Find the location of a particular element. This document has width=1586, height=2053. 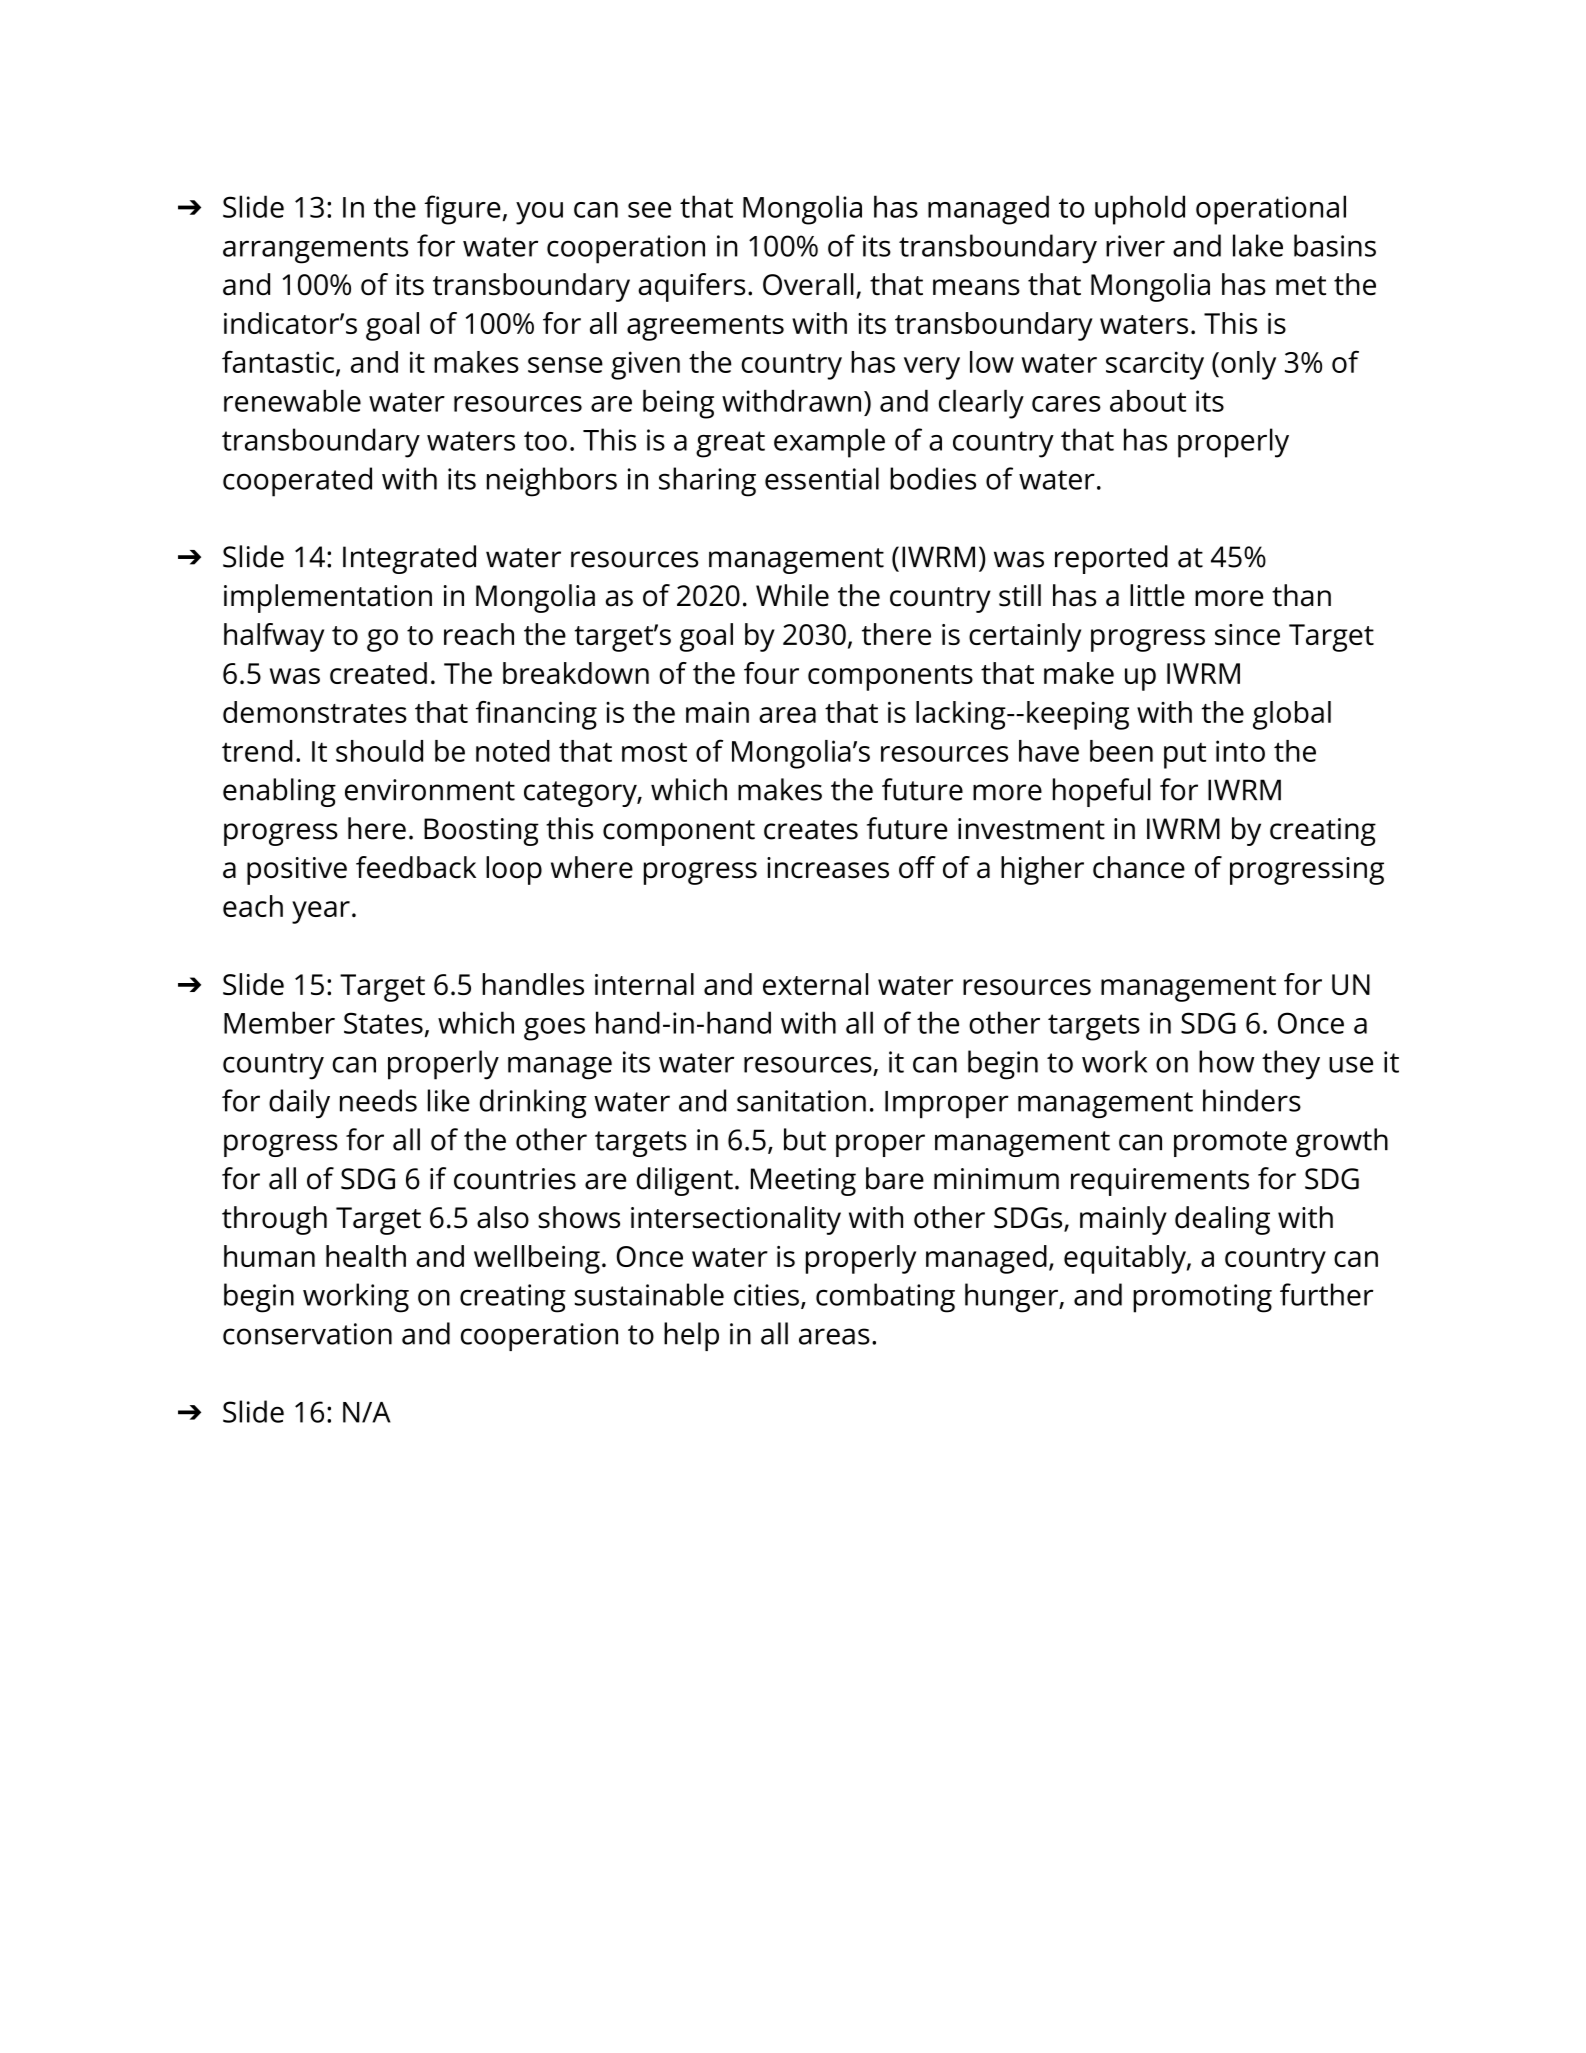

into is located at coordinates (1240, 751).
